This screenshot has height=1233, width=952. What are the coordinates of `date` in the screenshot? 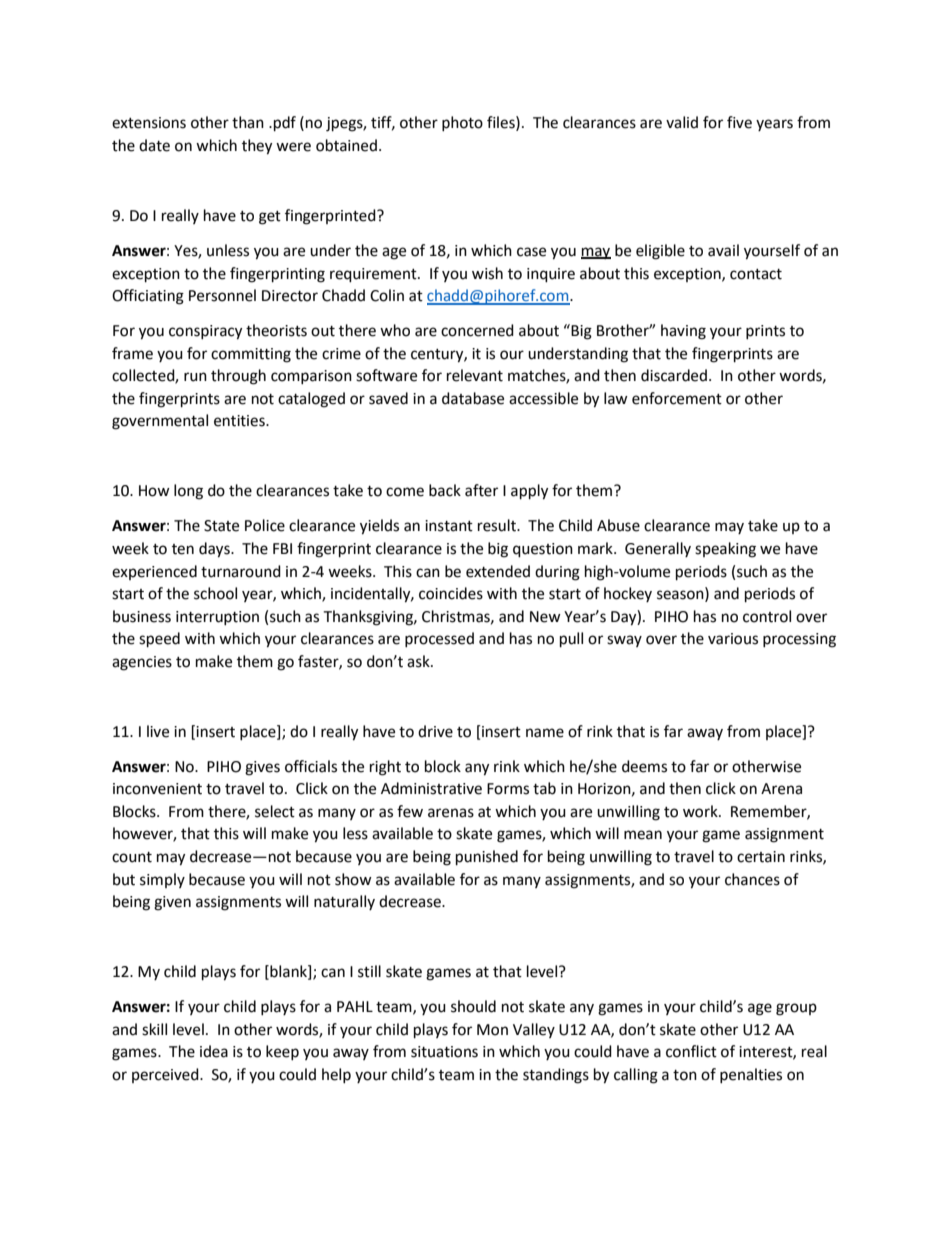 It's located at (154, 145).
